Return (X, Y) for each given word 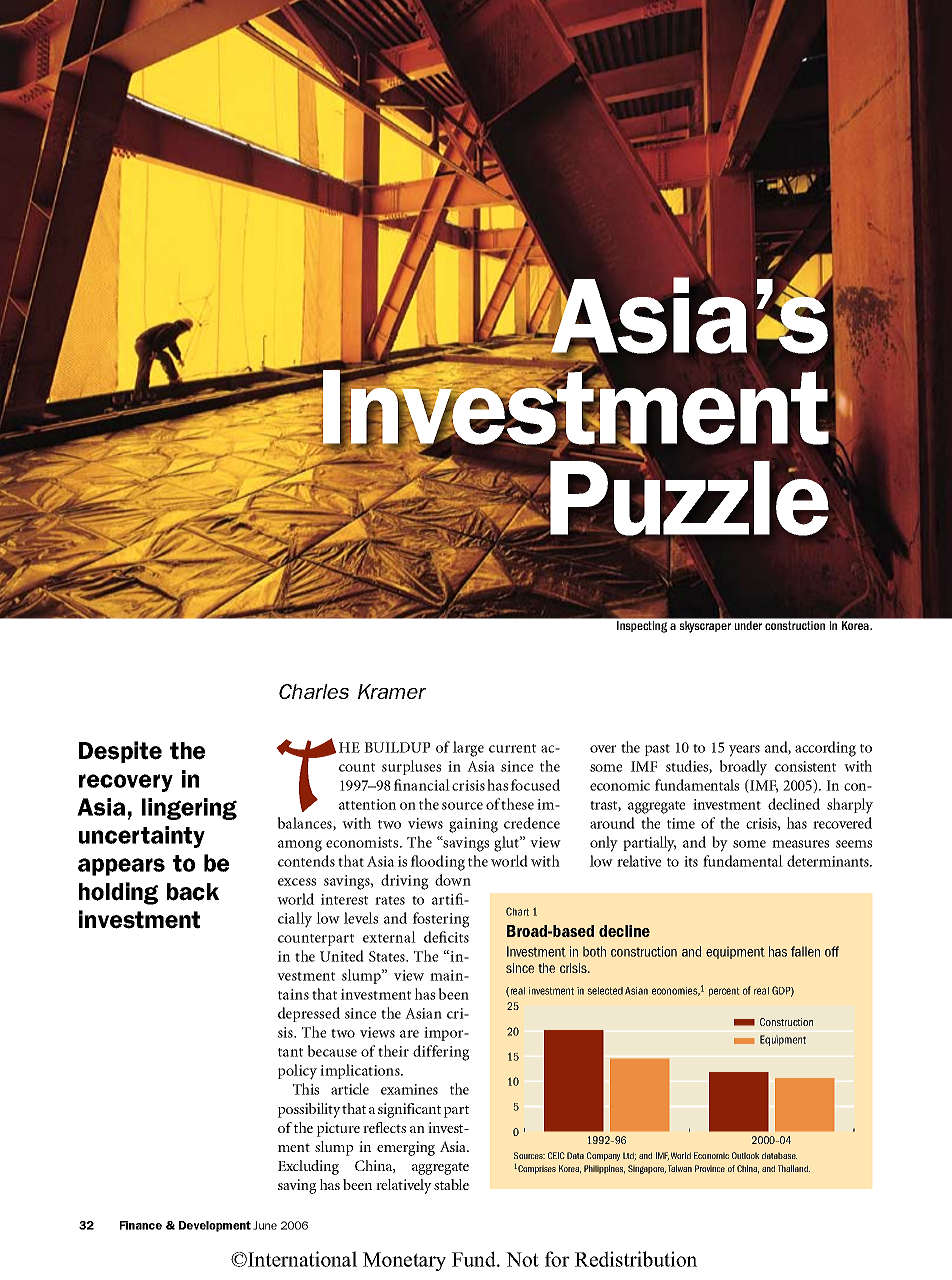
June (265, 1225)
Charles (314, 691)
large (468, 749)
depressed (309, 1014)
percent (724, 992)
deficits (446, 937)
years (744, 751)
